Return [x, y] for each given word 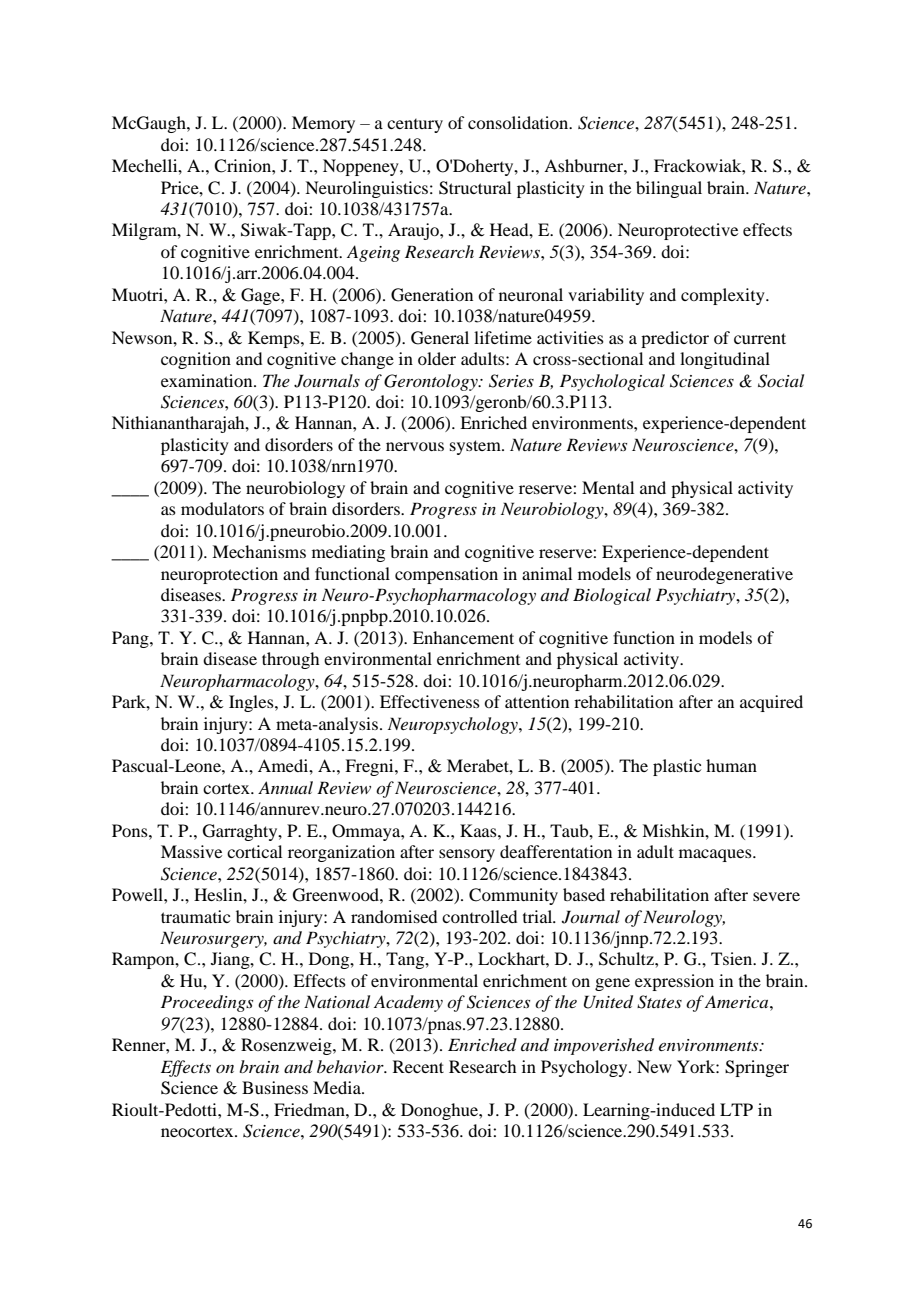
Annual [285, 787]
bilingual [669, 189]
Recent [418, 1066]
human [731, 765]
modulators [222, 508]
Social [781, 381]
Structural [475, 188]
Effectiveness [430, 701]
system [476, 447]
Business [275, 1087]
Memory [323, 124]
